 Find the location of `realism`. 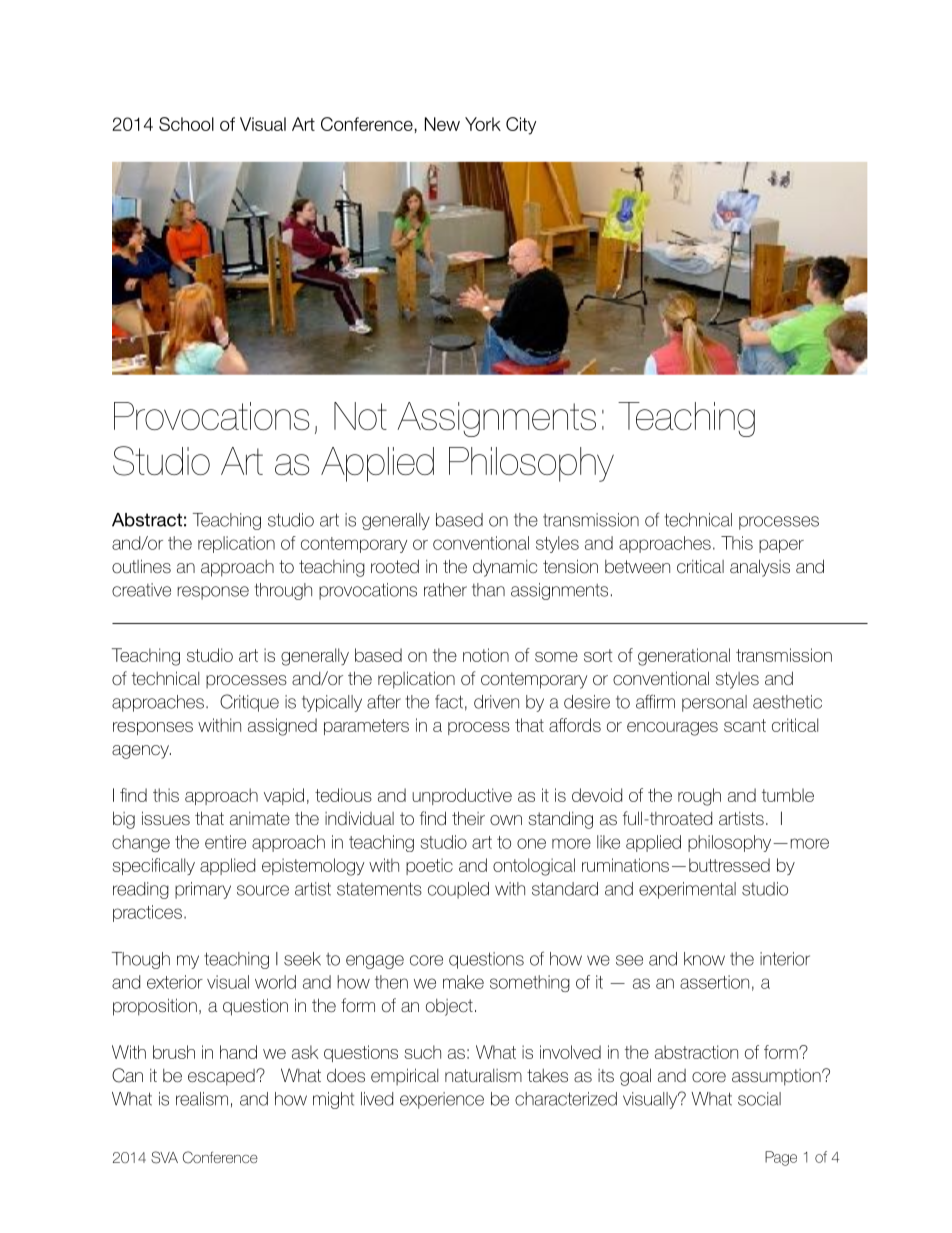

realism is located at coordinates (202, 1099).
